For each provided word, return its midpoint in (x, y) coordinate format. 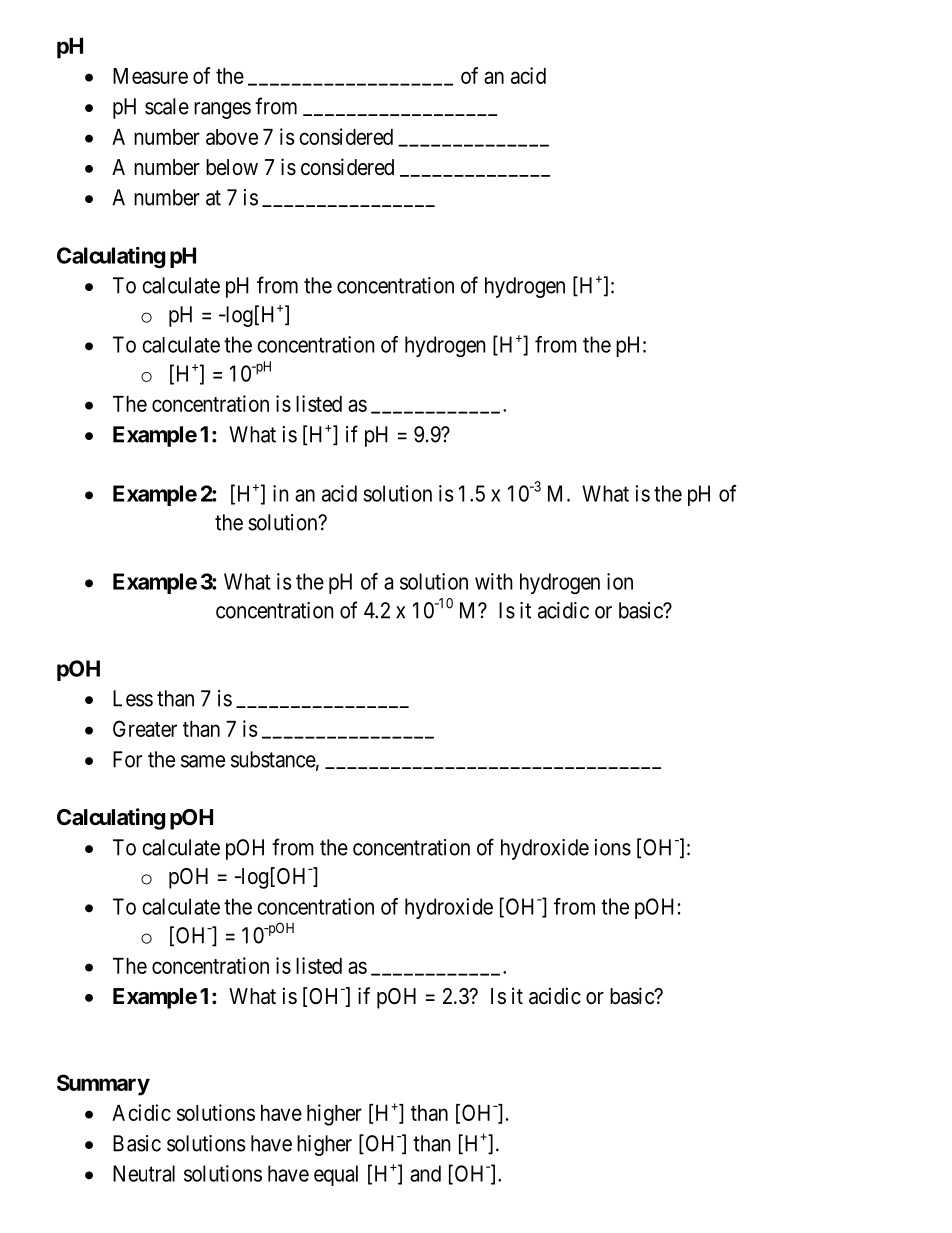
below (232, 167)
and (425, 1173)
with (494, 581)
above (232, 137)
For (127, 759)
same (203, 761)
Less (133, 698)
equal (336, 1175)
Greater (145, 728)
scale (167, 106)
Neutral (144, 1173)
